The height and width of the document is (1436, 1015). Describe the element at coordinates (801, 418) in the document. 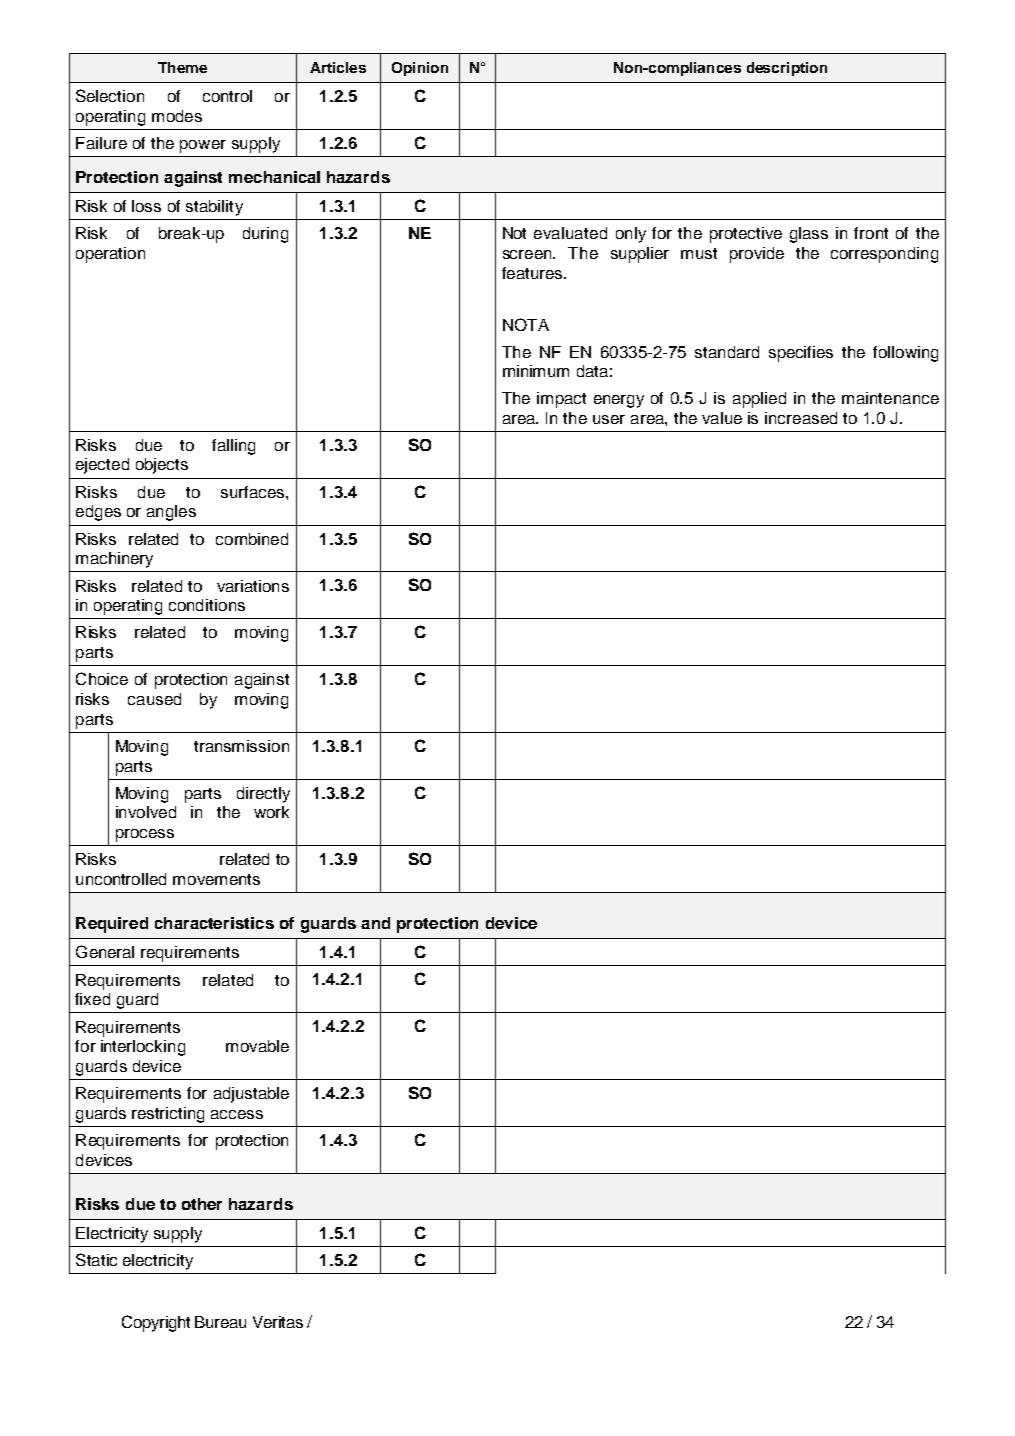

I see `increased` at that location.
